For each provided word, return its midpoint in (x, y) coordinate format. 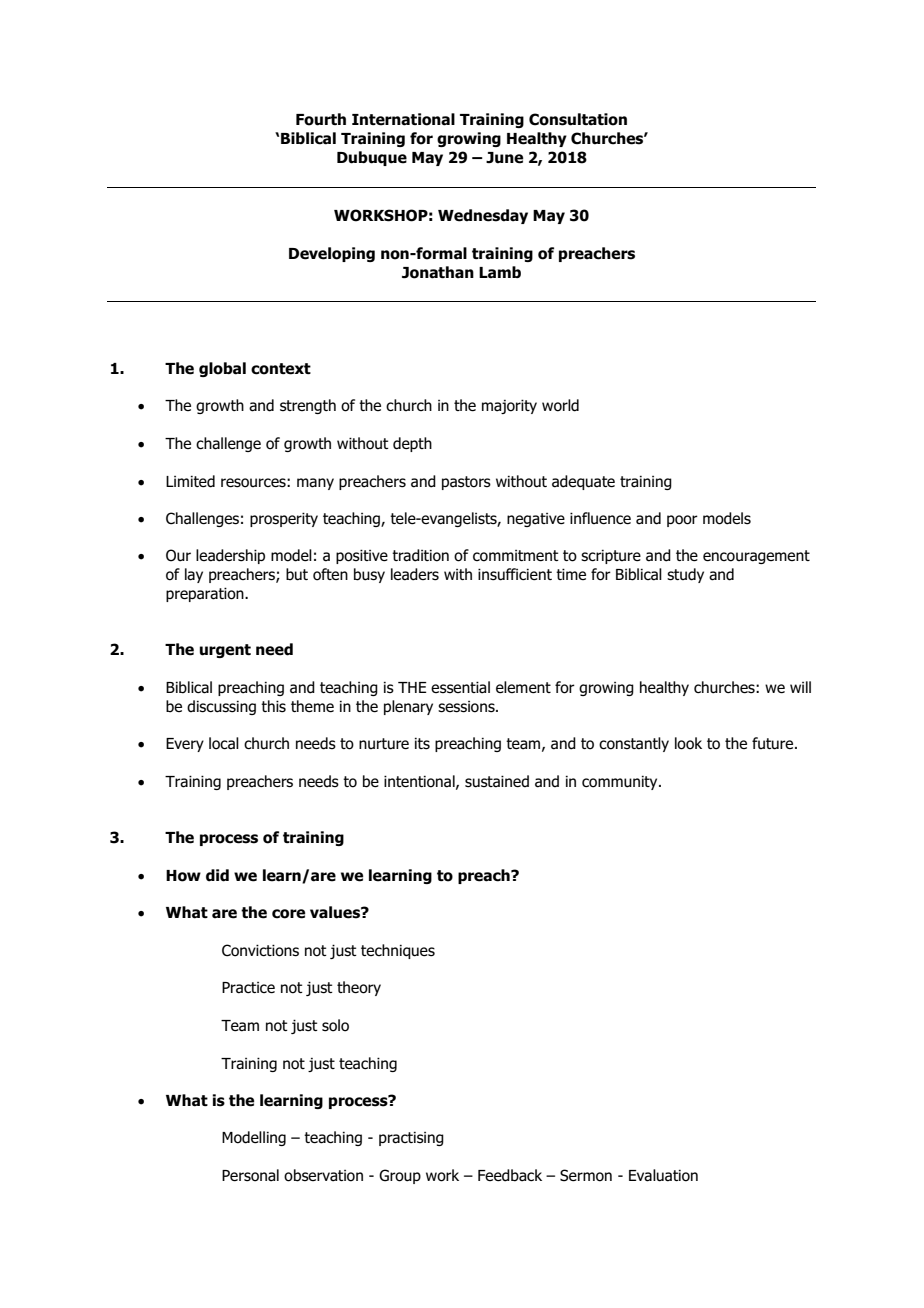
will (800, 687)
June (504, 158)
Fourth (321, 119)
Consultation (578, 119)
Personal (250, 1175)
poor (682, 521)
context (281, 369)
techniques (398, 951)
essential (460, 687)
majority (509, 406)
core (288, 914)
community (621, 782)
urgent (225, 651)
